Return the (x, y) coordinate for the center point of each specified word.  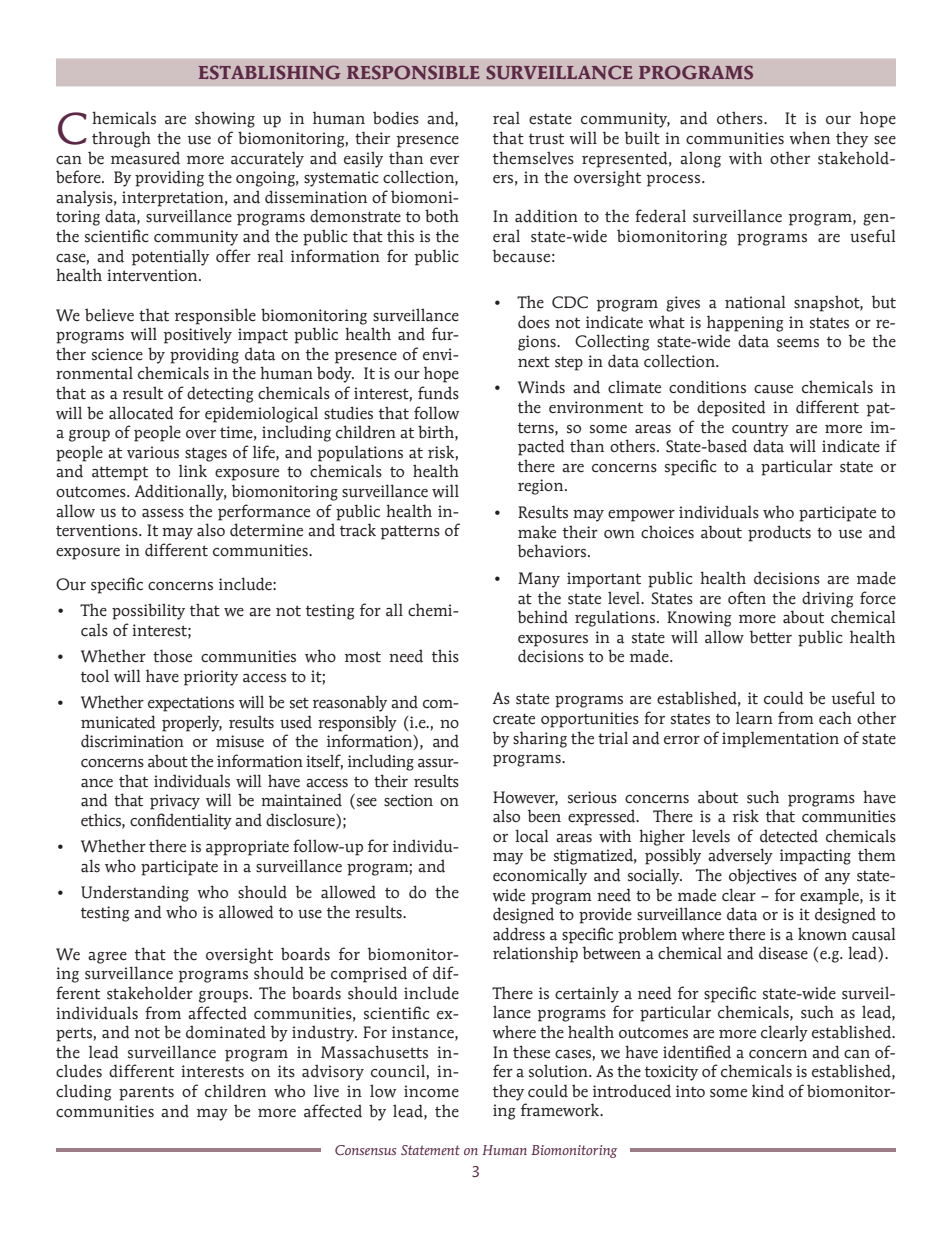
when (809, 138)
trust (546, 139)
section (408, 800)
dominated (226, 1032)
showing (225, 119)
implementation (780, 739)
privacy (175, 802)
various (153, 452)
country (760, 429)
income (431, 1091)
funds (438, 393)
